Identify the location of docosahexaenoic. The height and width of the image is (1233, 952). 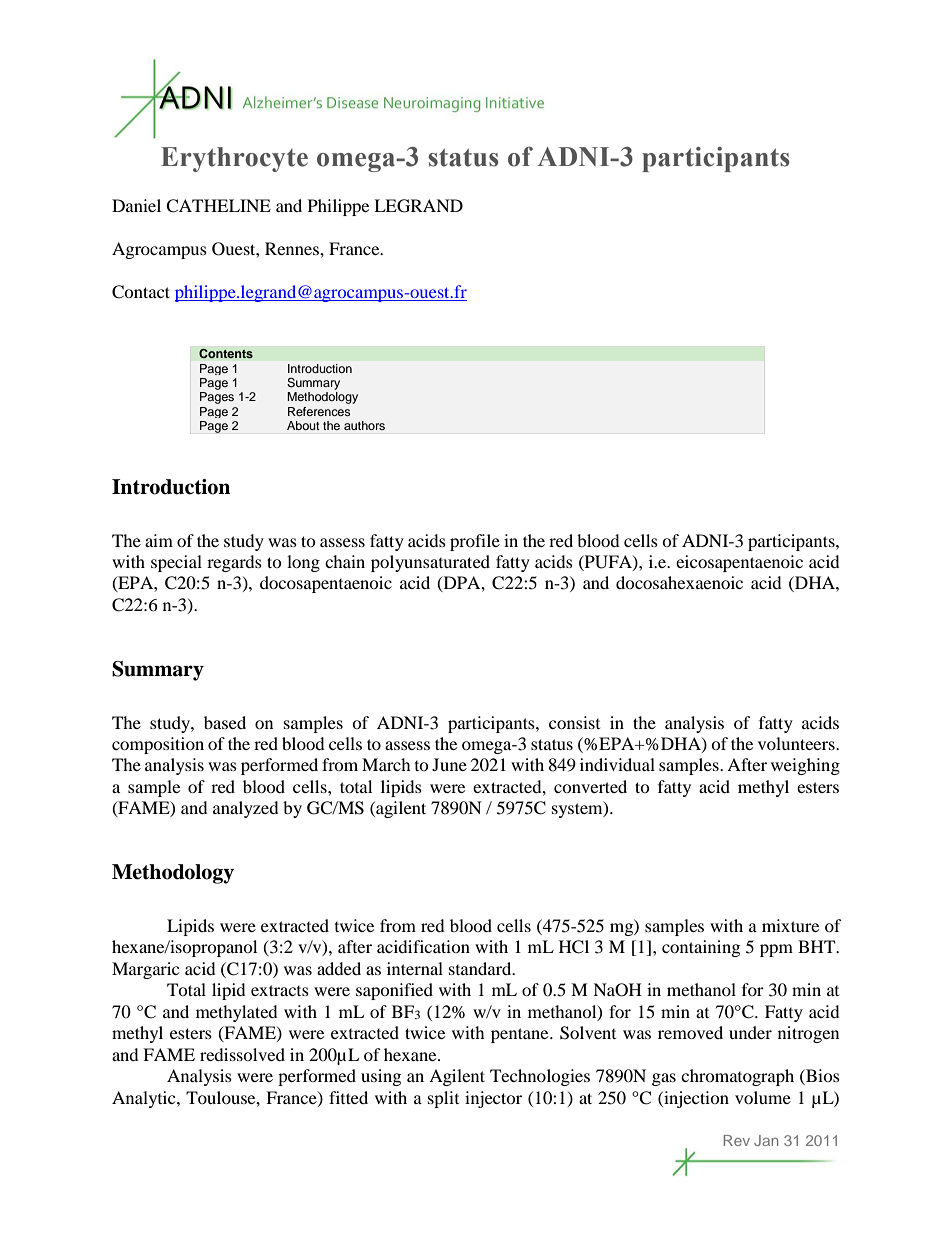
(679, 582).
